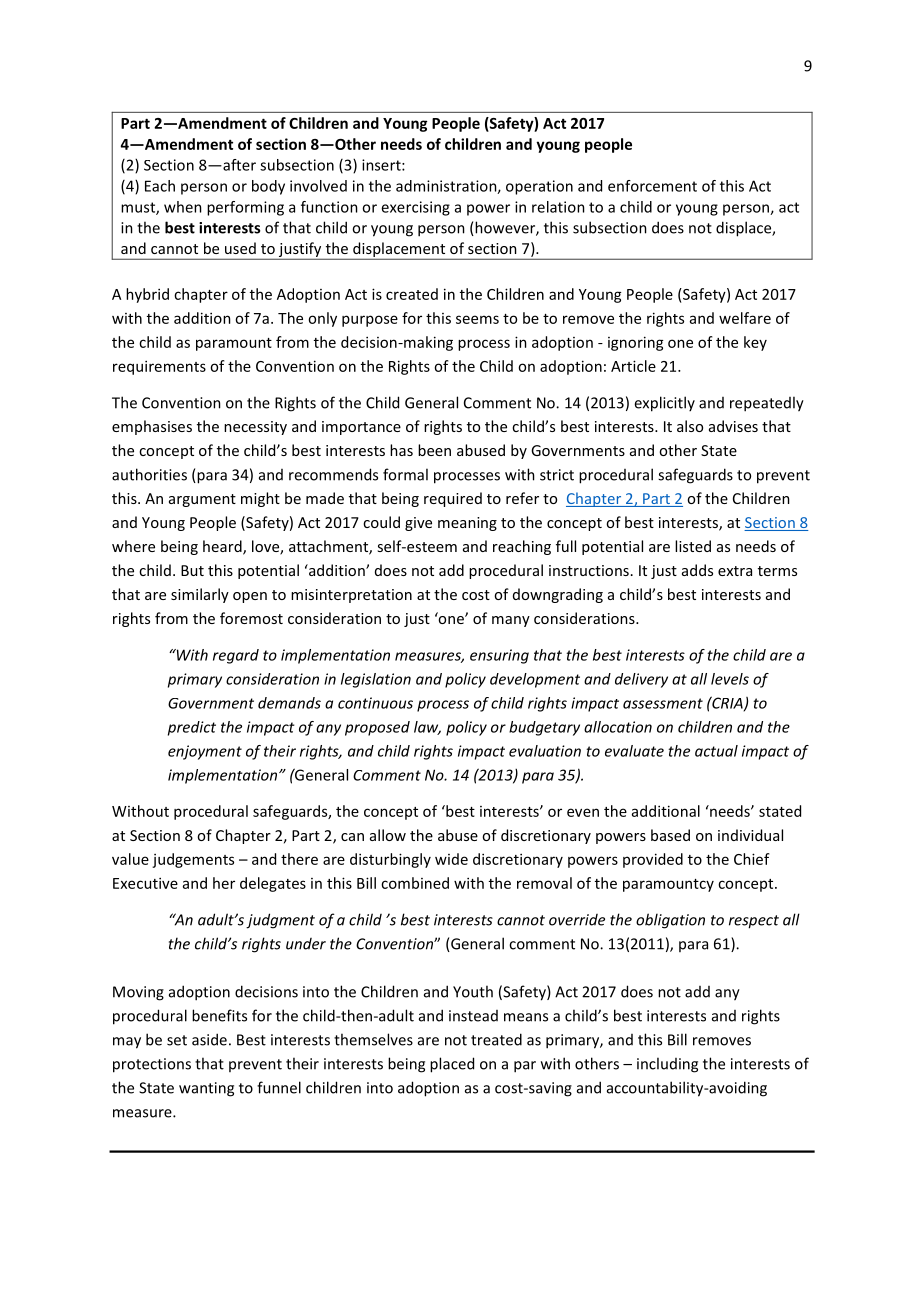 The image size is (924, 1308). What do you see at coordinates (693, 546) in the document?
I see `listed` at bounding box center [693, 546].
